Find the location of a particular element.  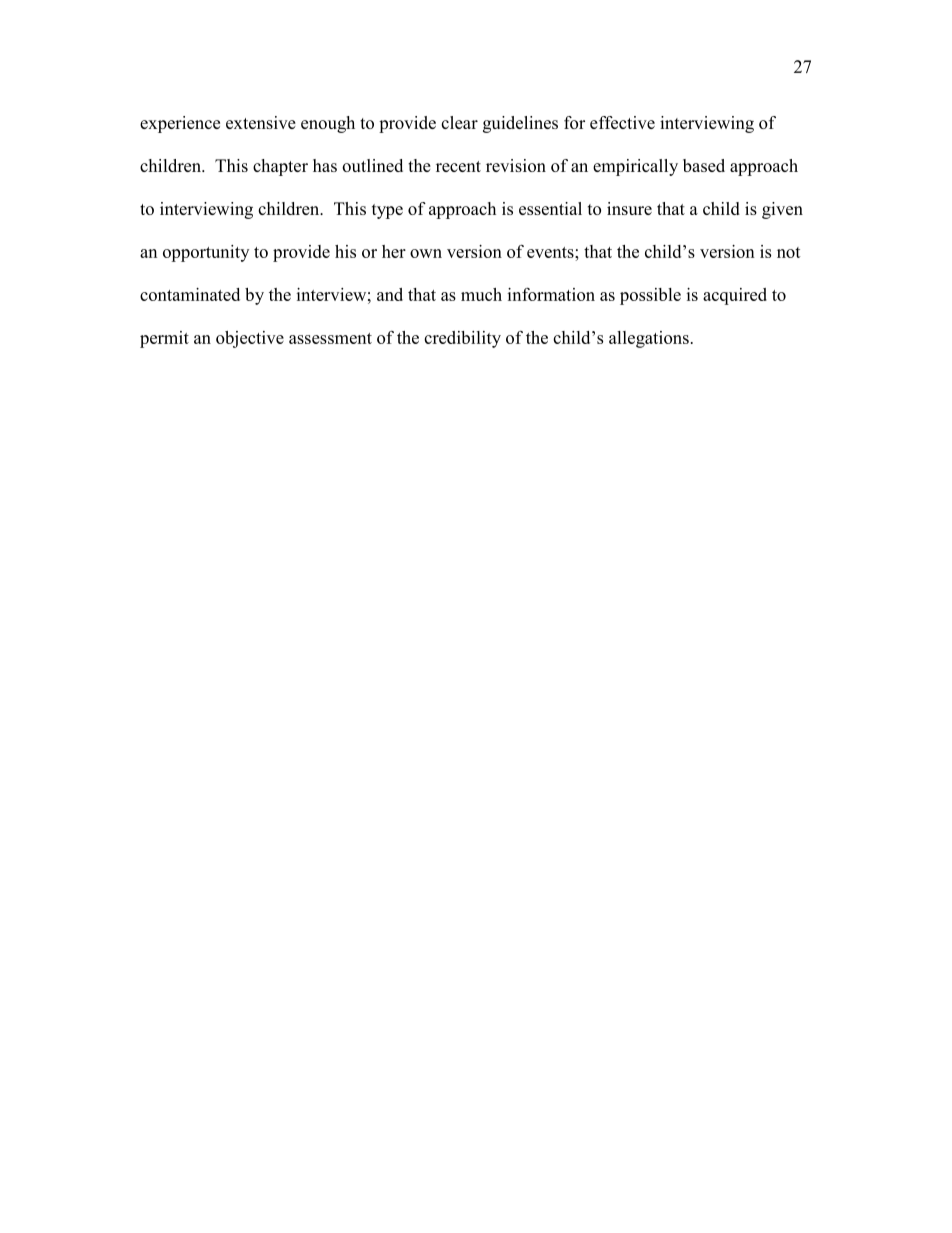

effective is located at coordinates (622, 122).
